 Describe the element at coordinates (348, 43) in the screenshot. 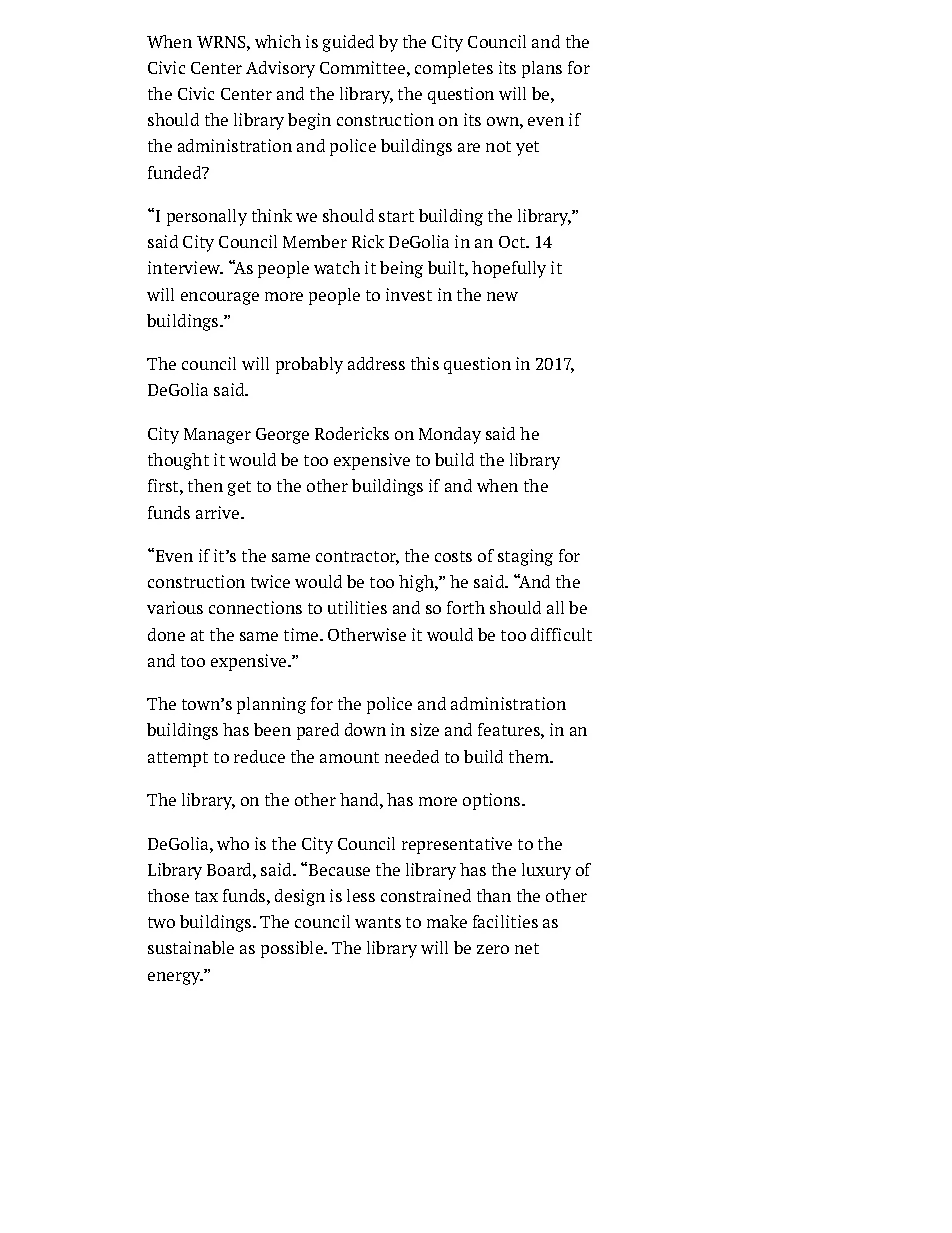

I see `guided` at that location.
